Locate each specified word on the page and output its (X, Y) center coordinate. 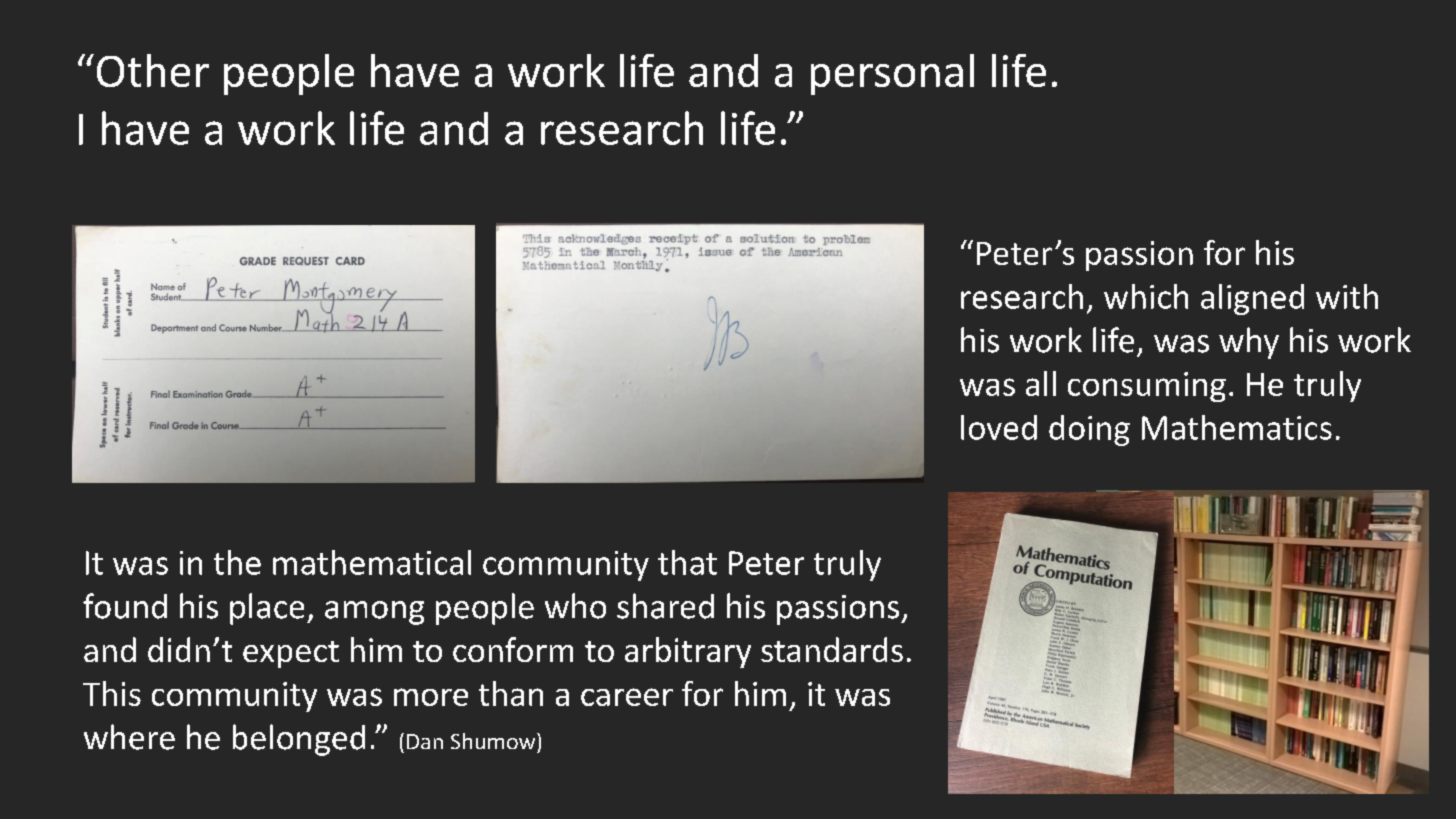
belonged (299, 740)
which (1146, 296)
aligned (1252, 299)
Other (153, 70)
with (1347, 296)
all (1041, 383)
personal (892, 74)
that (687, 562)
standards (832, 649)
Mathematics (1237, 427)
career (627, 697)
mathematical (372, 562)
